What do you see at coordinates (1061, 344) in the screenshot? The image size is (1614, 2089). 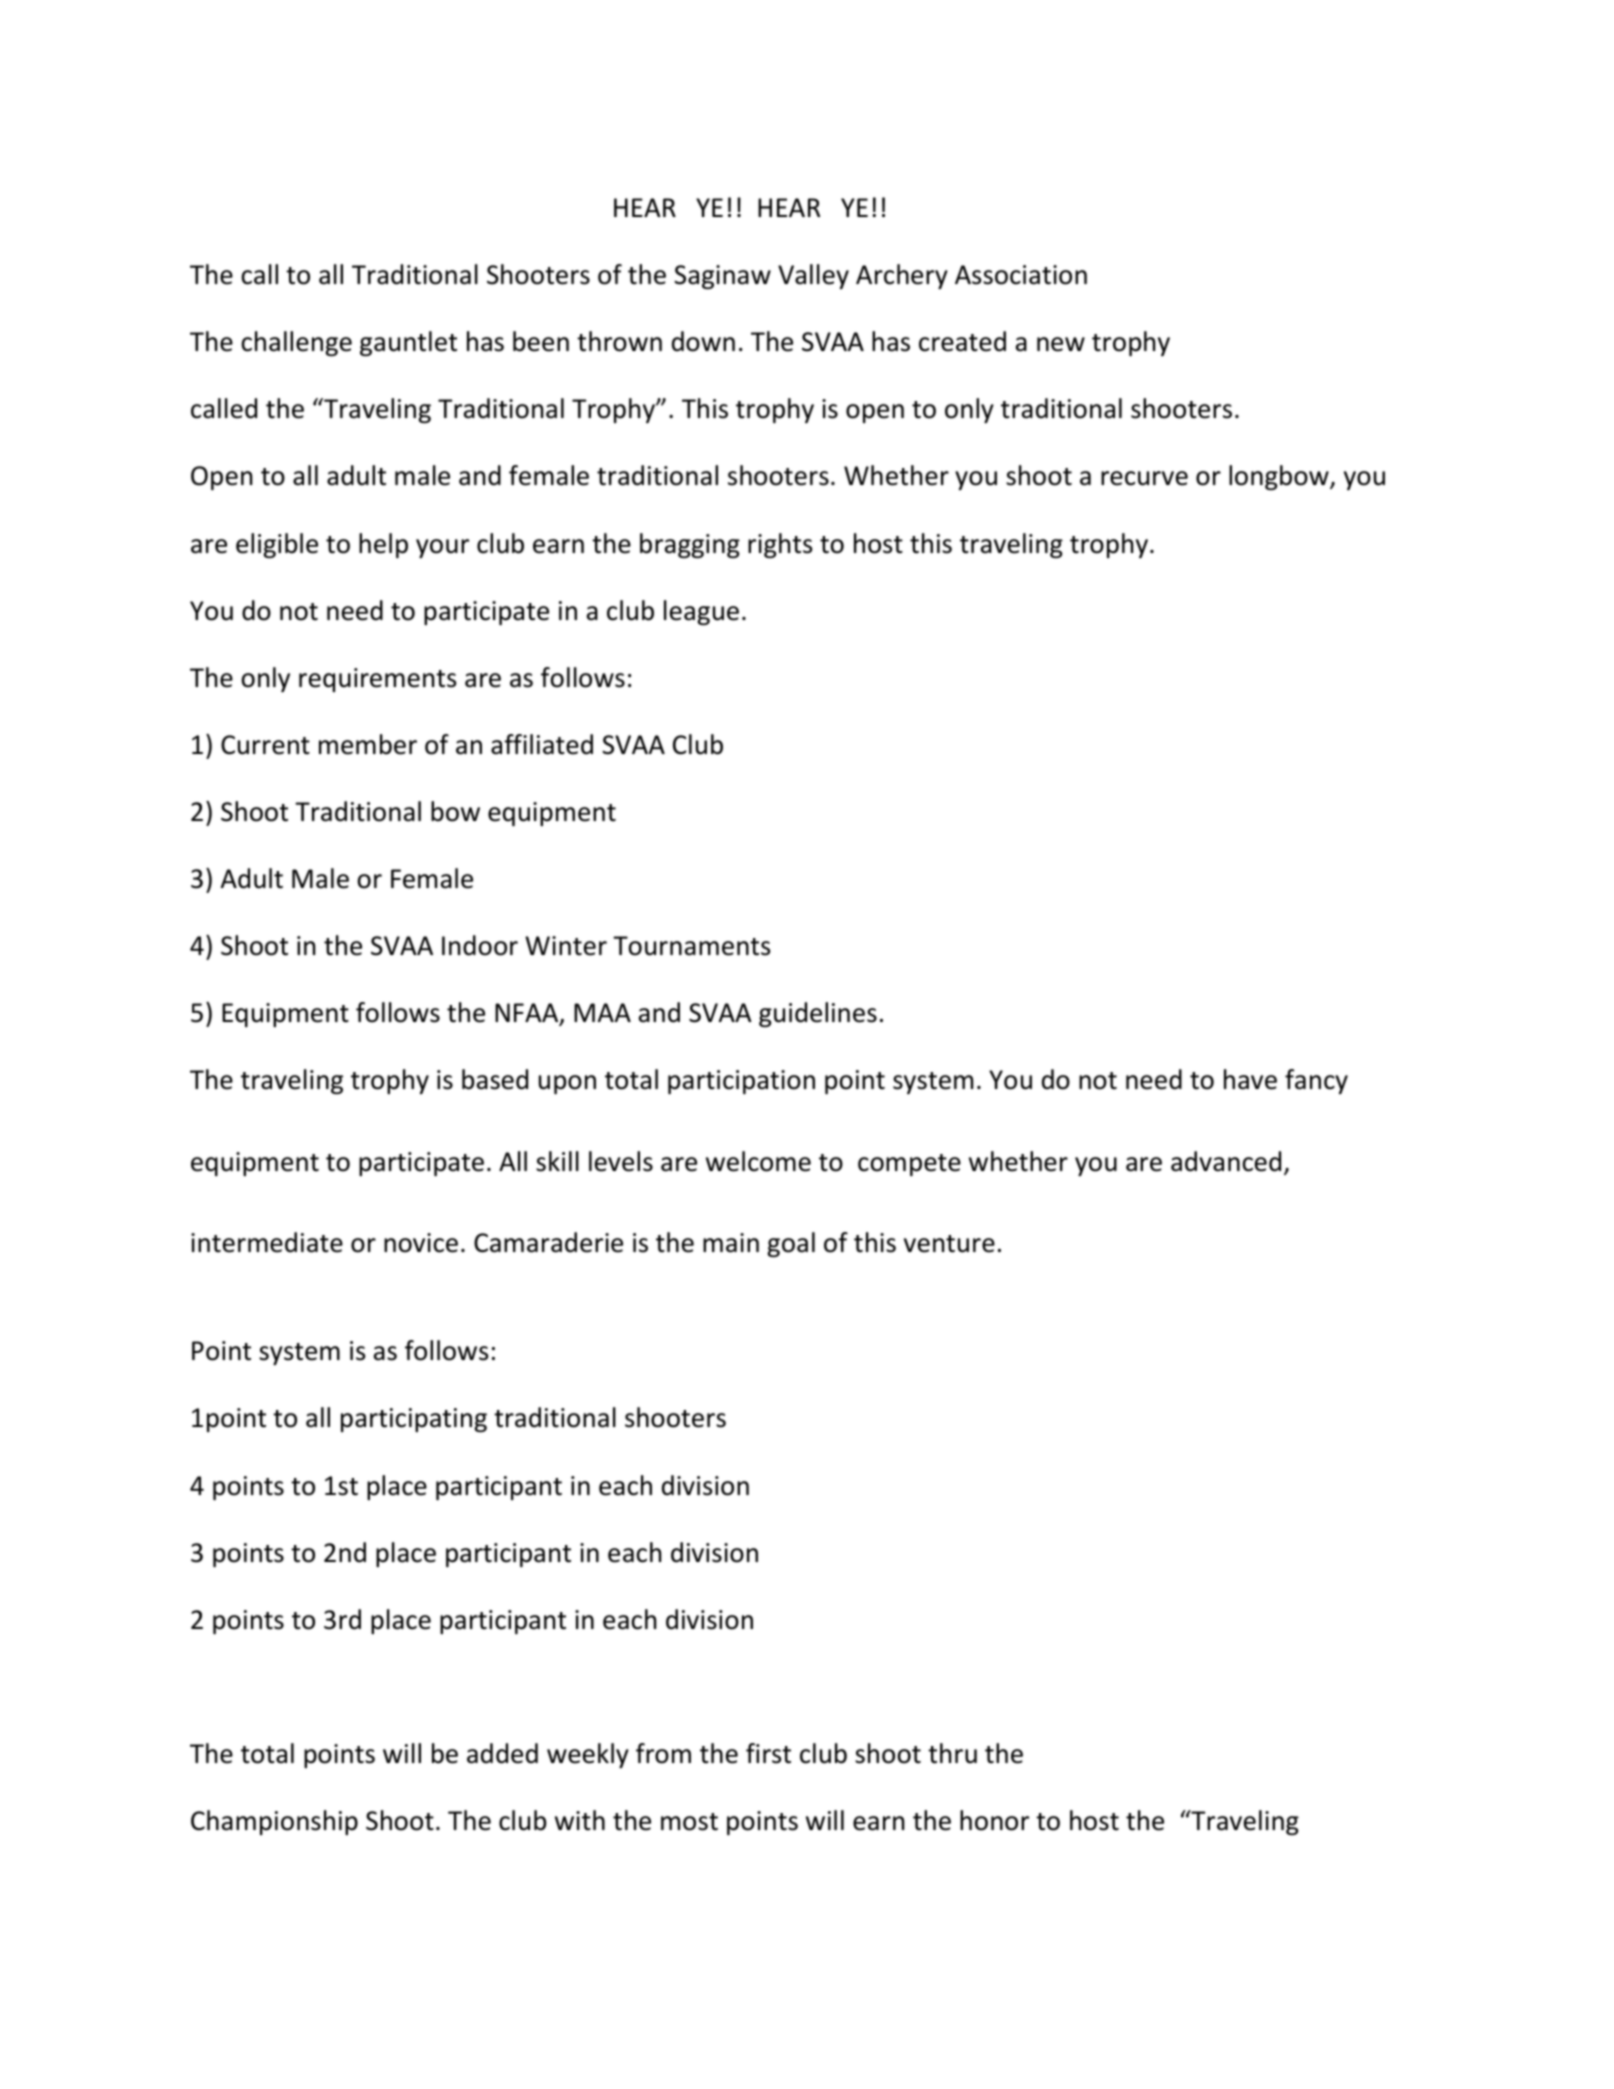 I see `new` at bounding box center [1061, 344].
